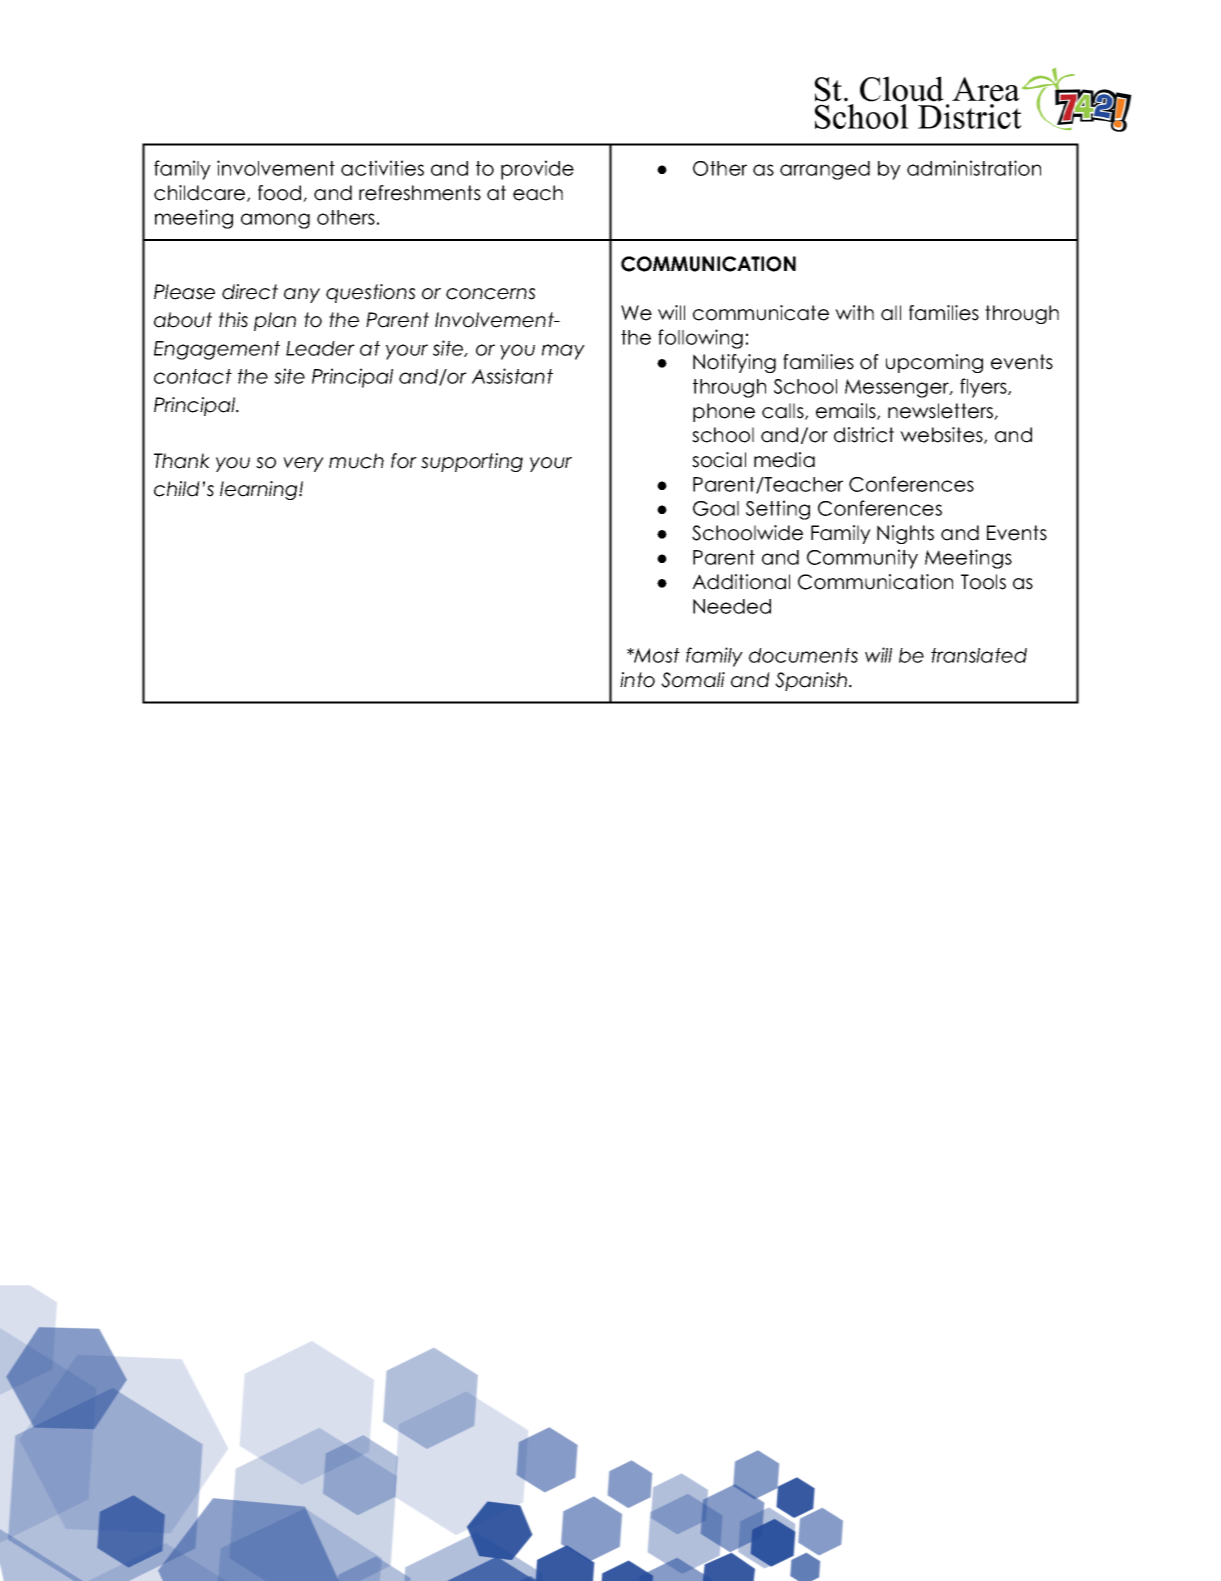 The width and height of the page is (1221, 1581). I want to click on Nights, so click(905, 534).
